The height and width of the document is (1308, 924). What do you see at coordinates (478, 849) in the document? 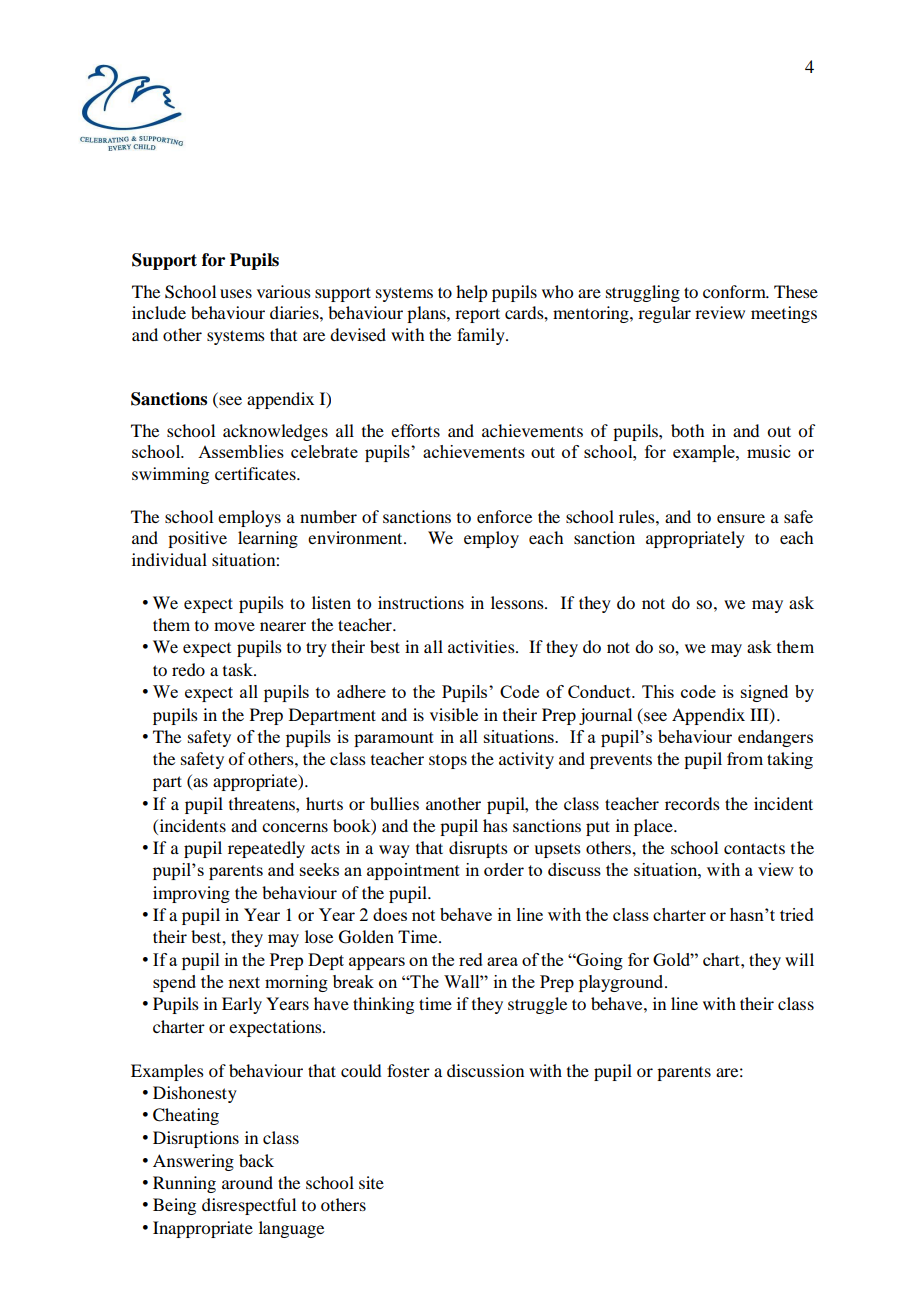
I see `disrupts` at bounding box center [478, 849].
